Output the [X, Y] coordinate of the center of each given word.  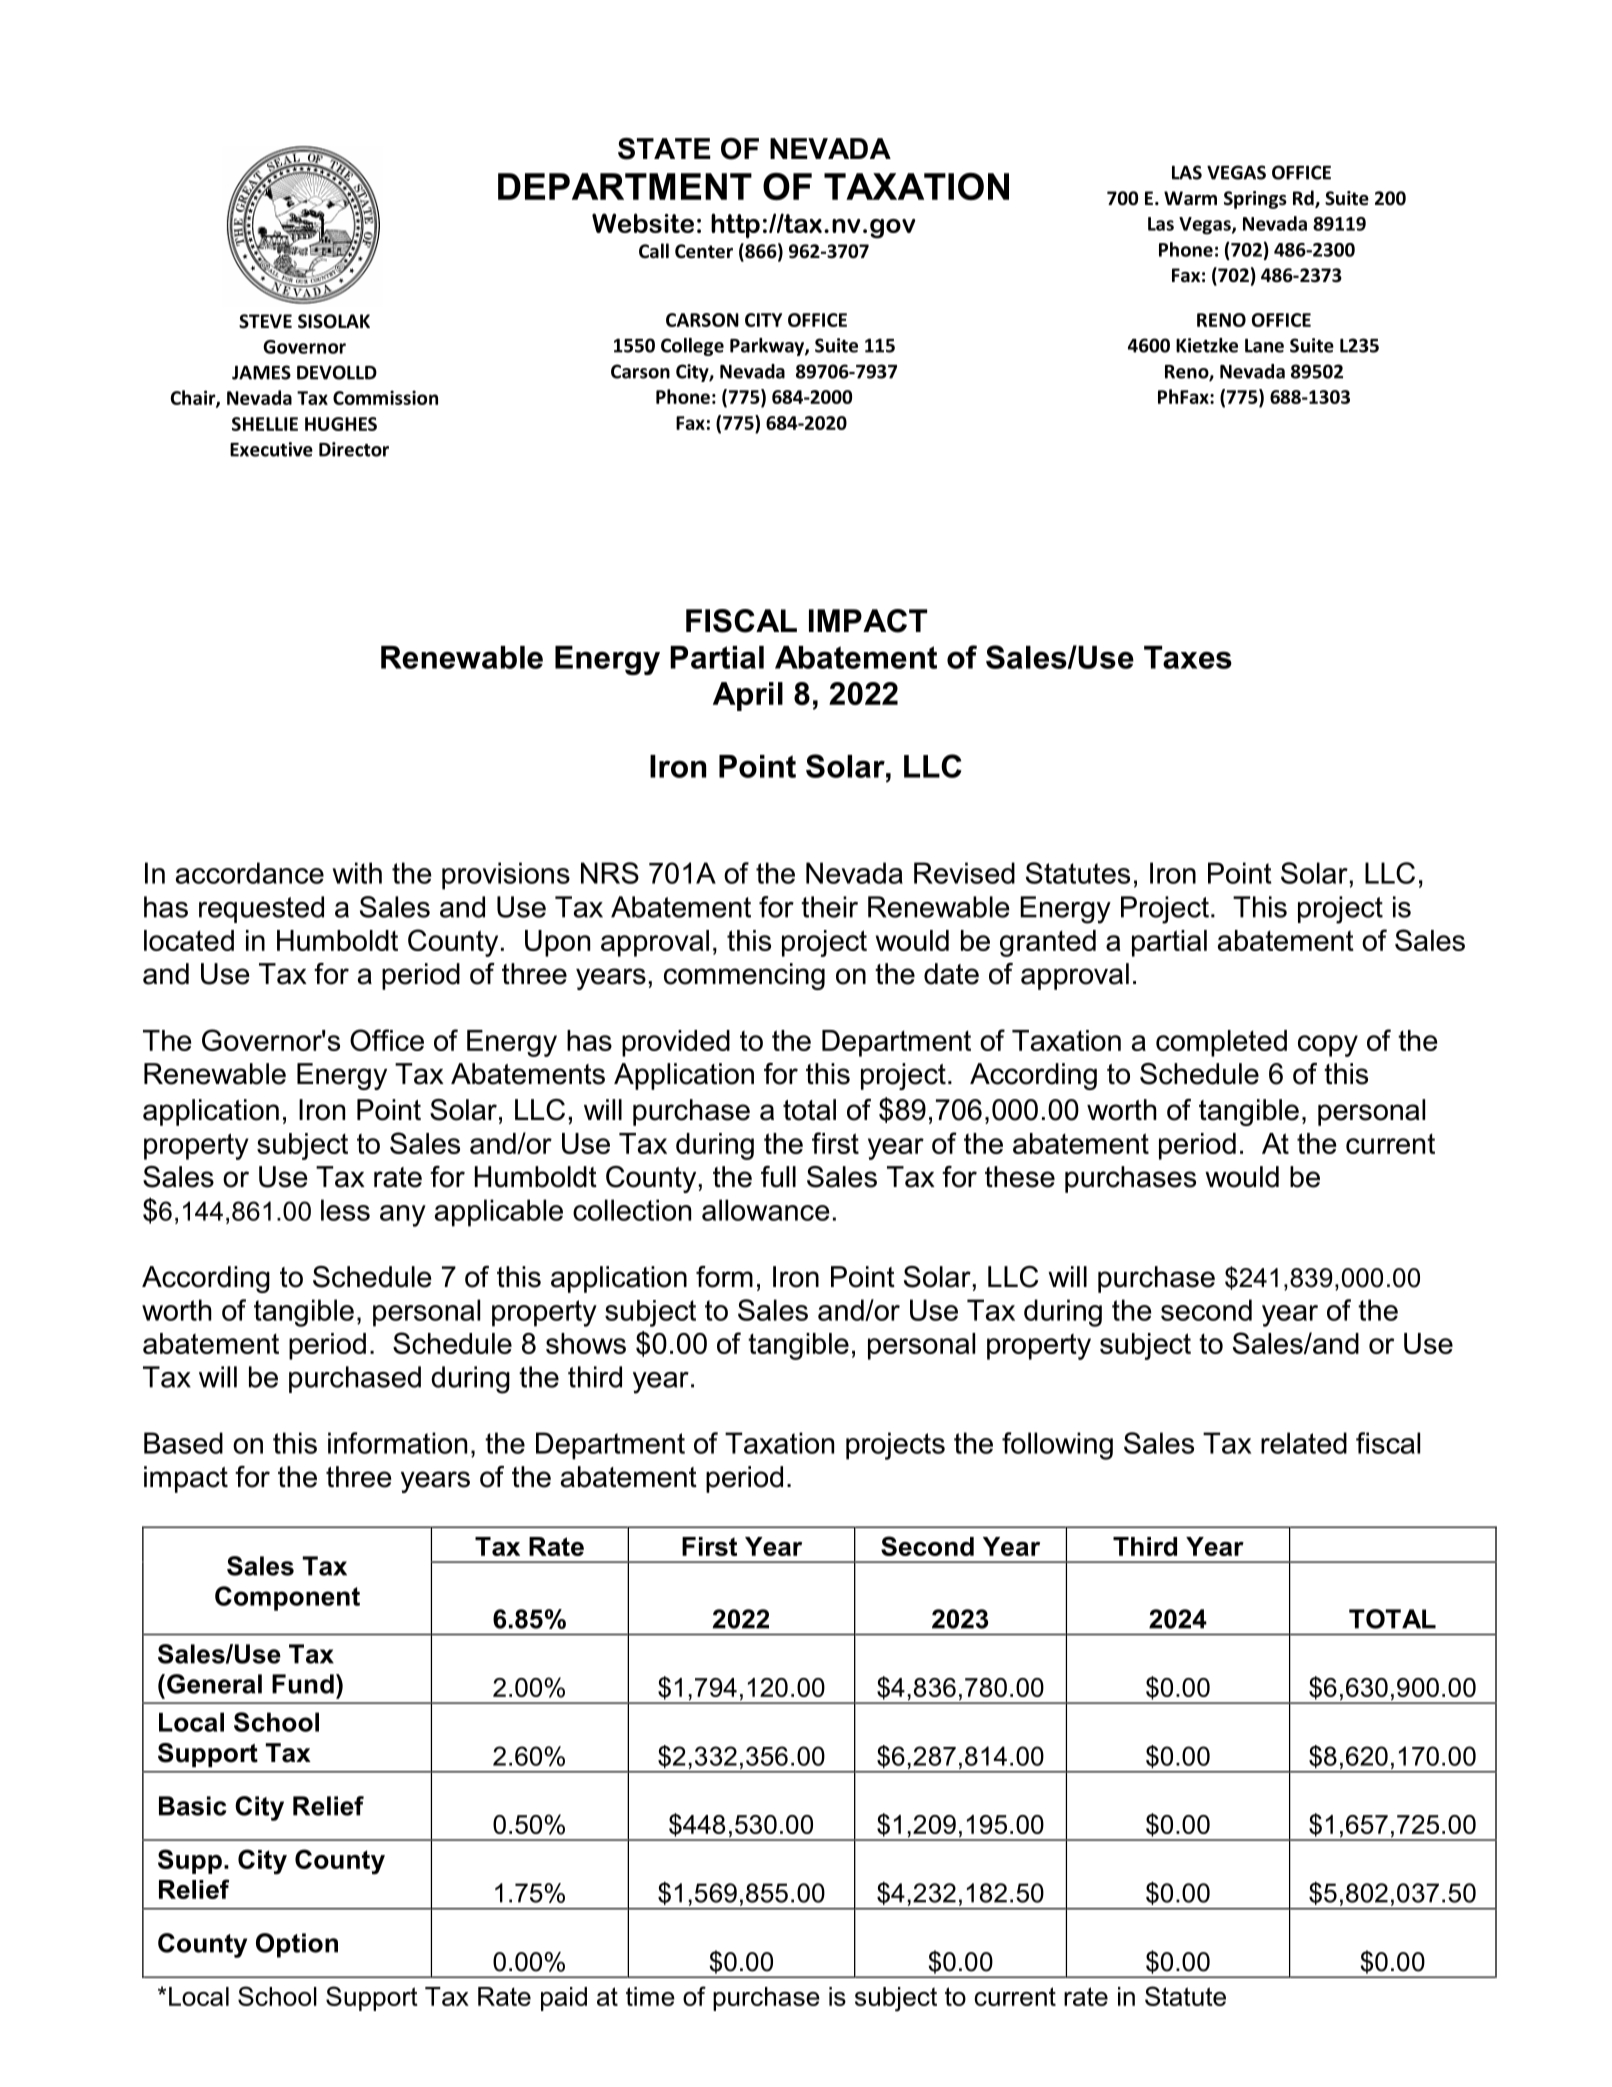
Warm [1190, 198]
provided [676, 1043]
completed [1221, 1043]
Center [704, 251]
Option [297, 1945]
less [345, 1210]
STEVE [265, 321]
